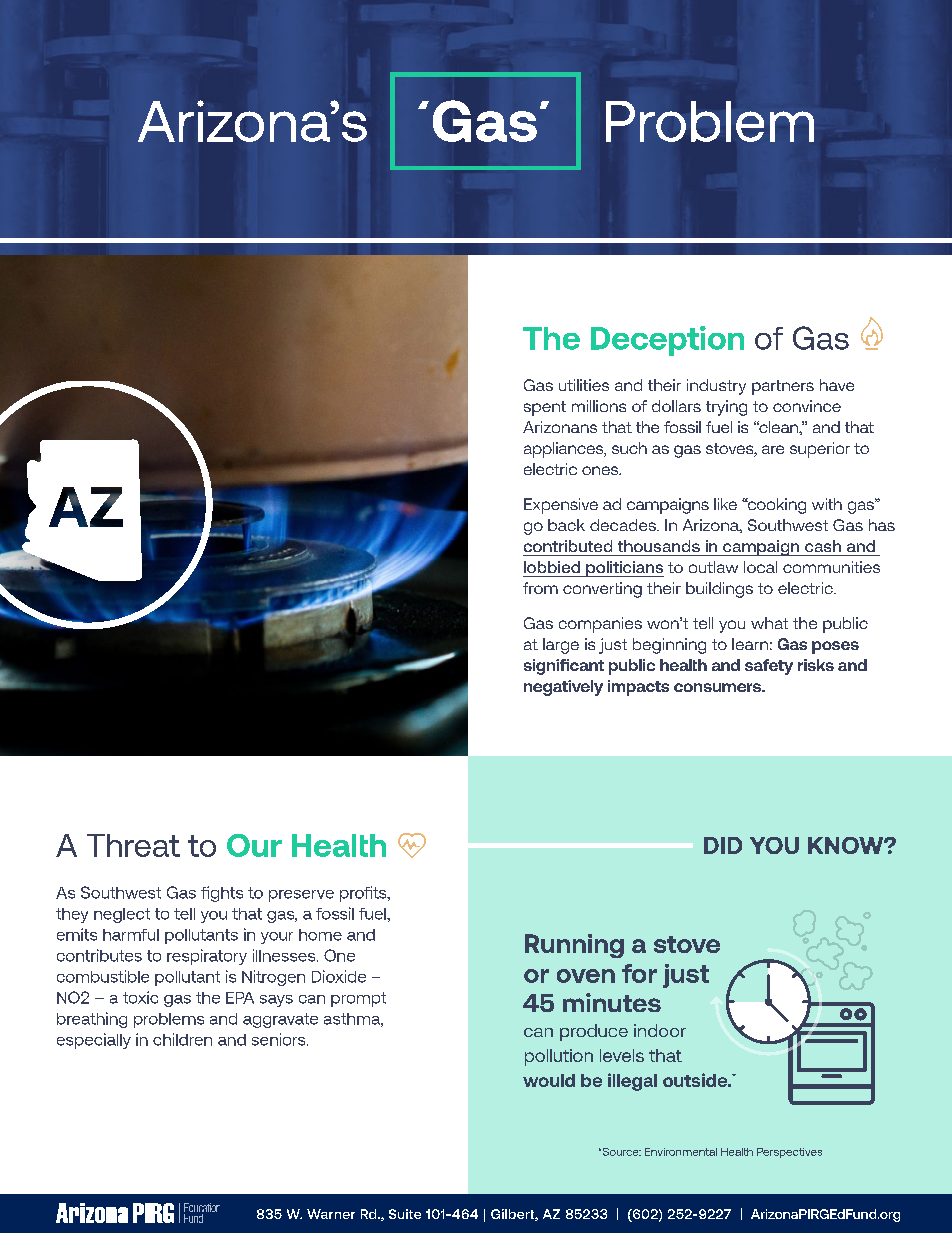 This screenshot has height=1233, width=952. I want to click on partners, so click(783, 387).
